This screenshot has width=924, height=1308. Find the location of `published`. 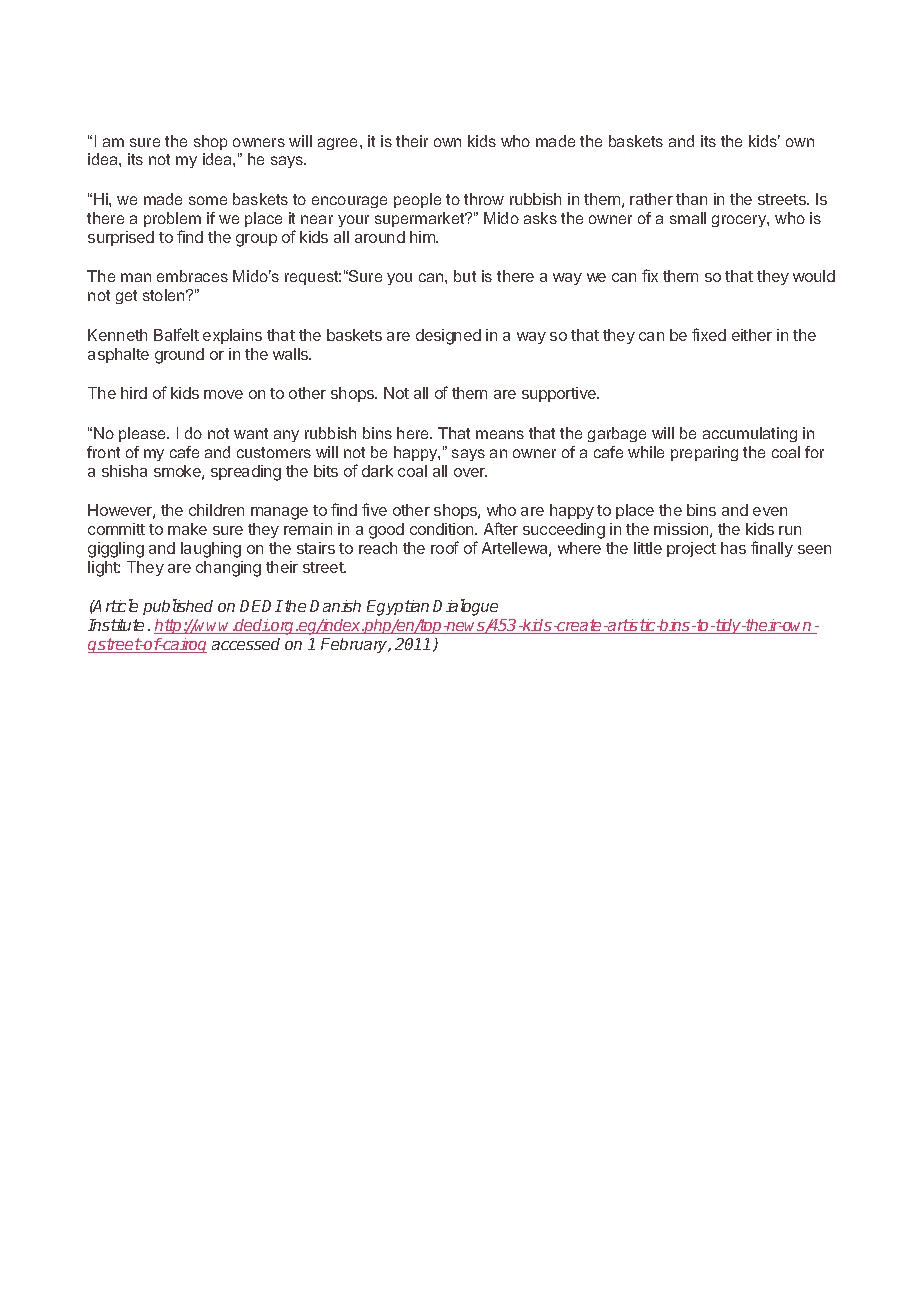

published is located at coordinates (178, 607).
